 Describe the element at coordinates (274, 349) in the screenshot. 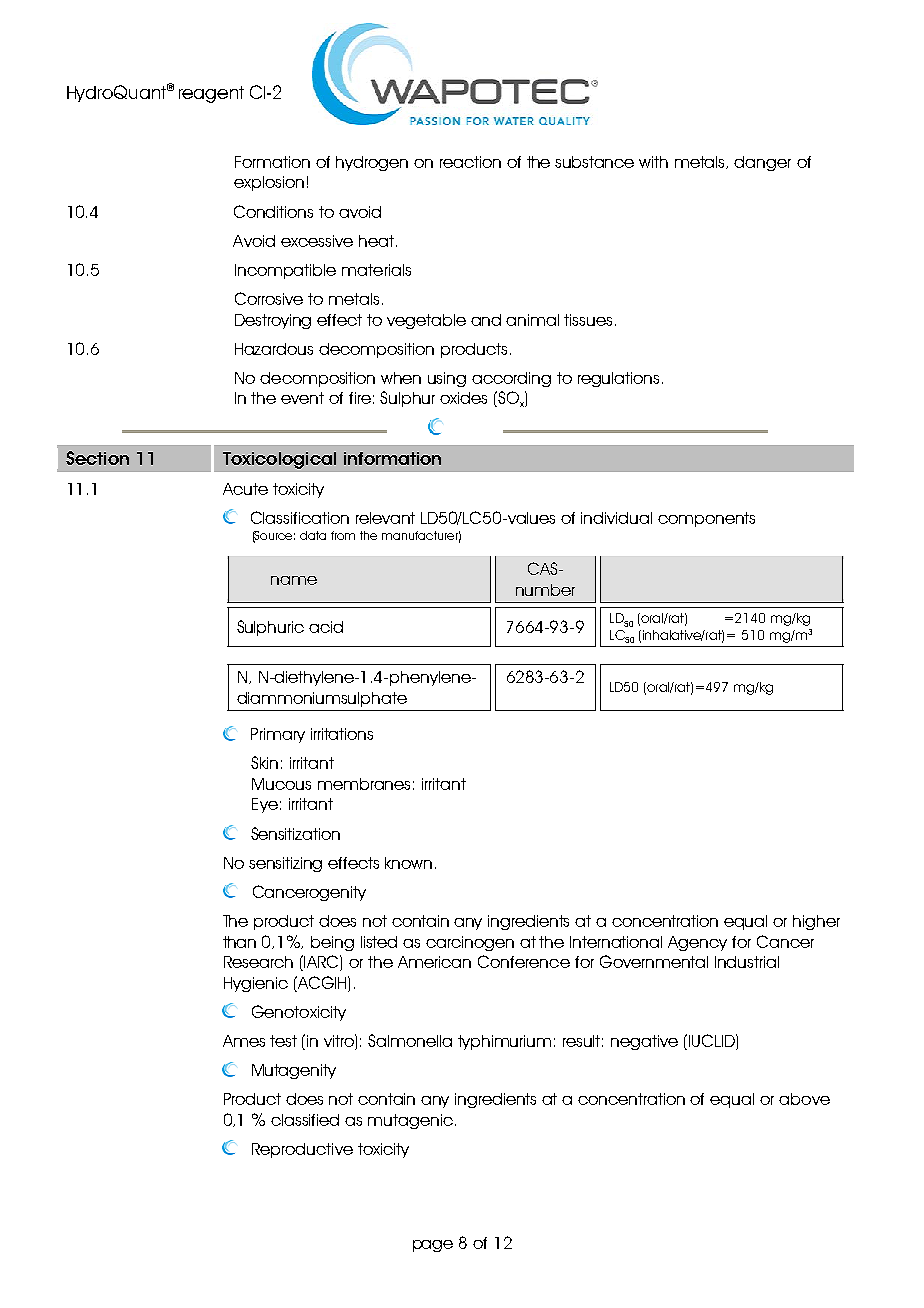

I see `Hazardous` at that location.
